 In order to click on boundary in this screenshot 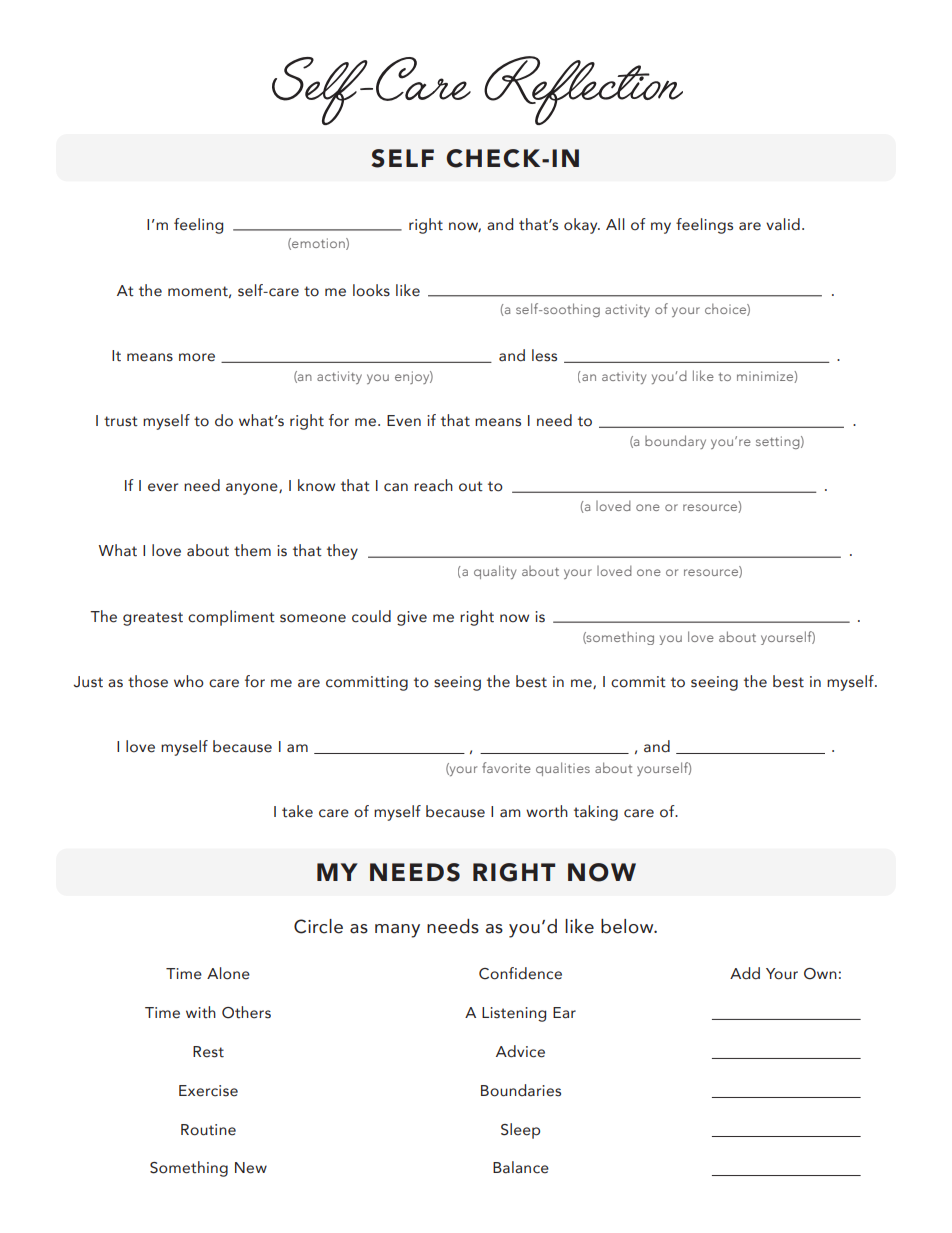, I will do `click(675, 442)`.
